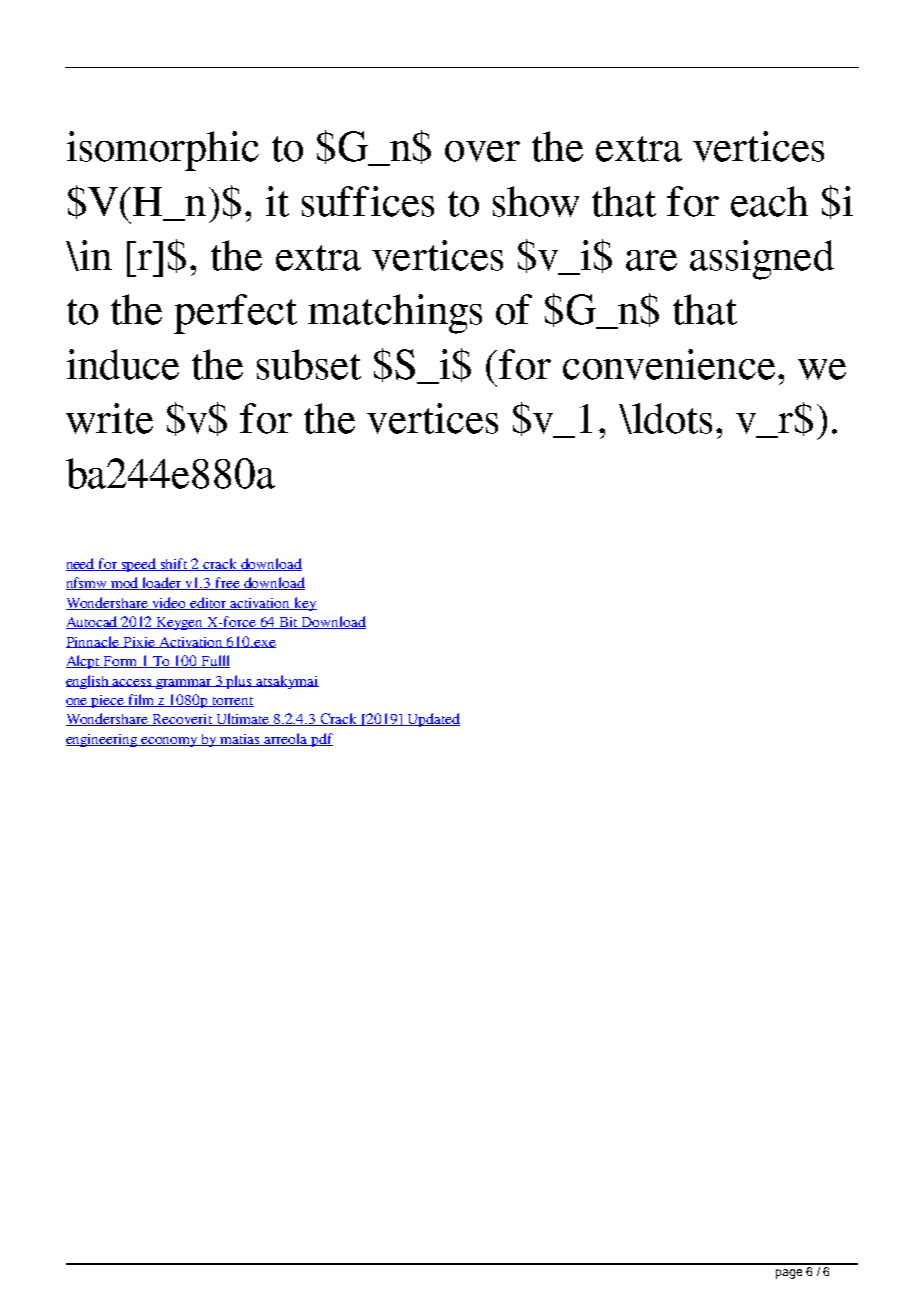 This page has width=924, height=1308. I want to click on isomorphic, so click(163, 151).
